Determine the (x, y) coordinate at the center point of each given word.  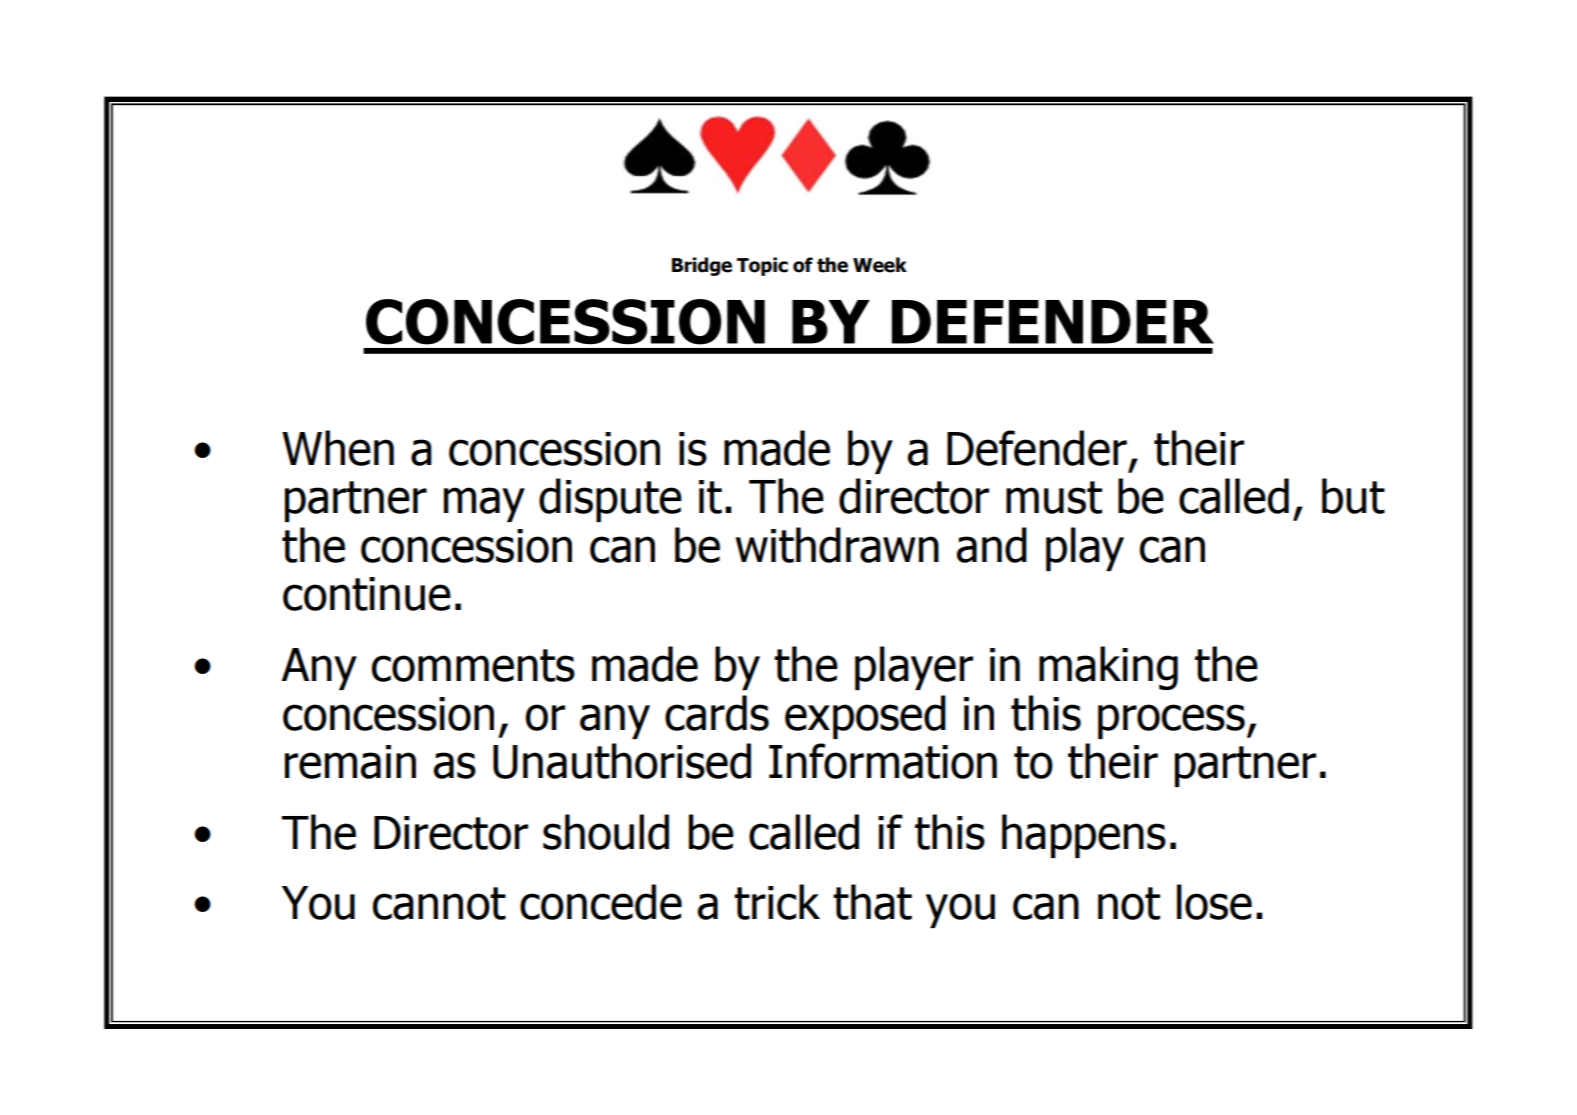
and (992, 545)
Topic (762, 266)
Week (880, 265)
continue (367, 594)
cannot (439, 903)
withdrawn (837, 545)
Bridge (702, 266)
